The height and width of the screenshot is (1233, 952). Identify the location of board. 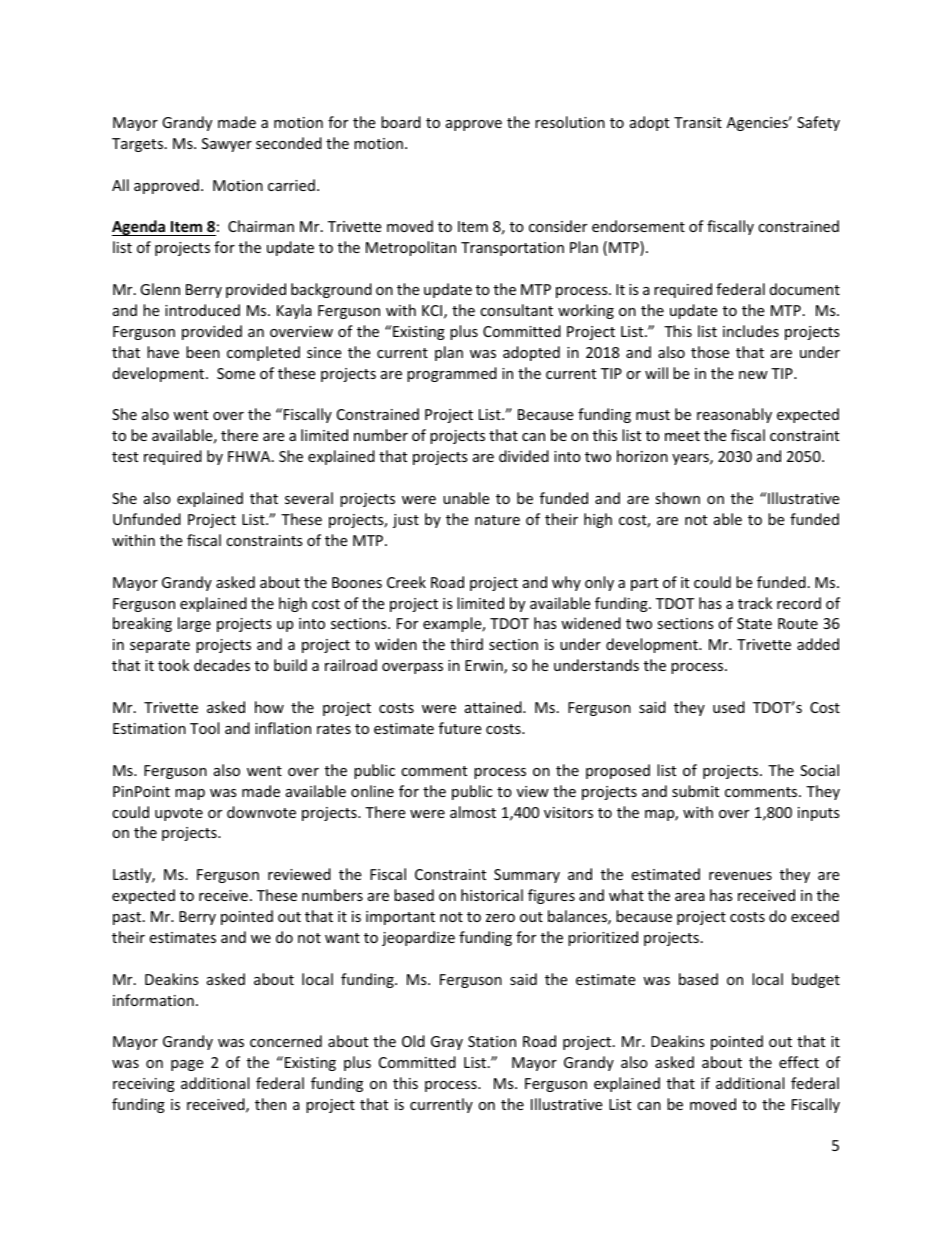
(401, 122).
